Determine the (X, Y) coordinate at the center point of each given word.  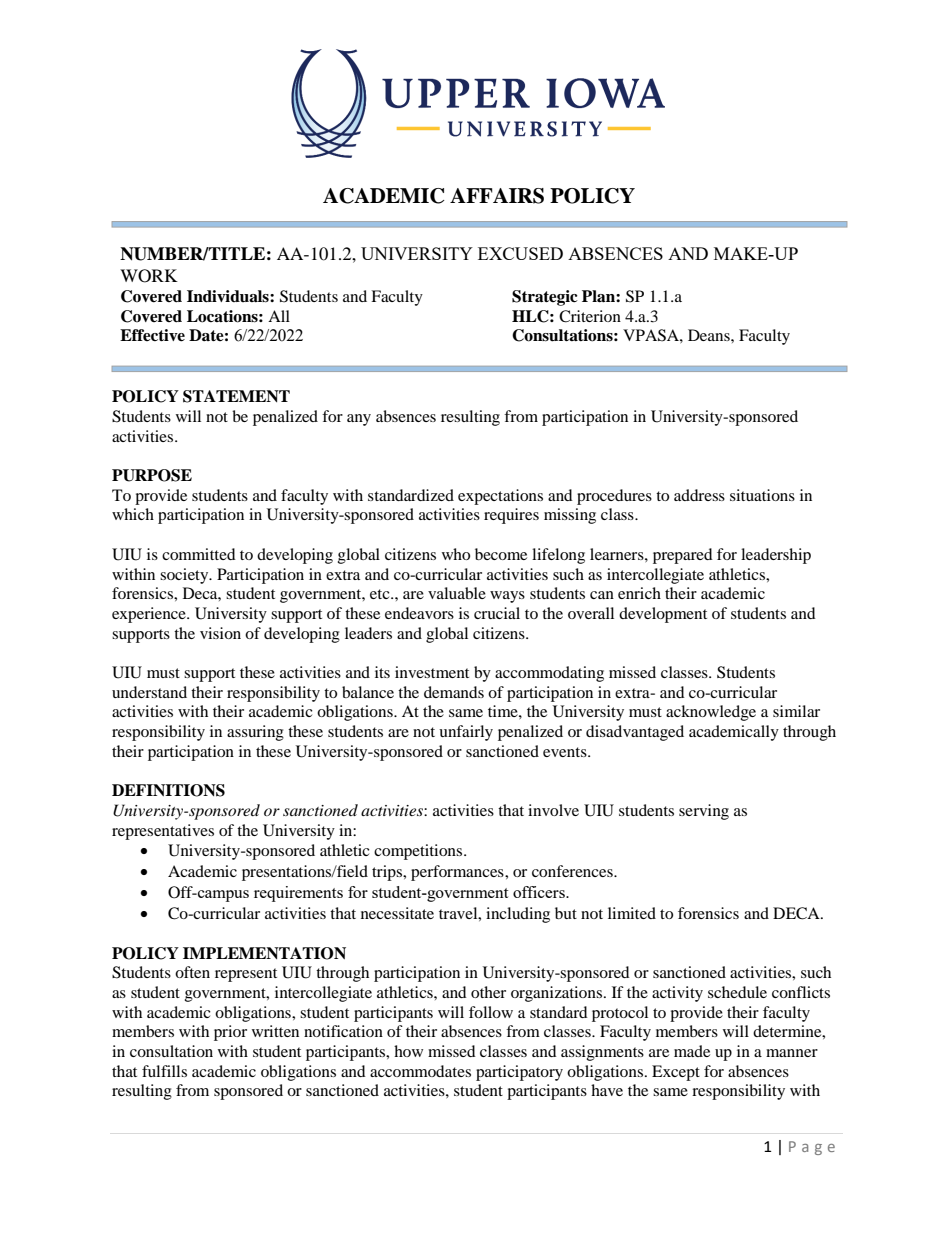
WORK (149, 276)
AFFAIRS (497, 196)
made (692, 1051)
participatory (519, 1073)
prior (230, 1033)
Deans (710, 335)
